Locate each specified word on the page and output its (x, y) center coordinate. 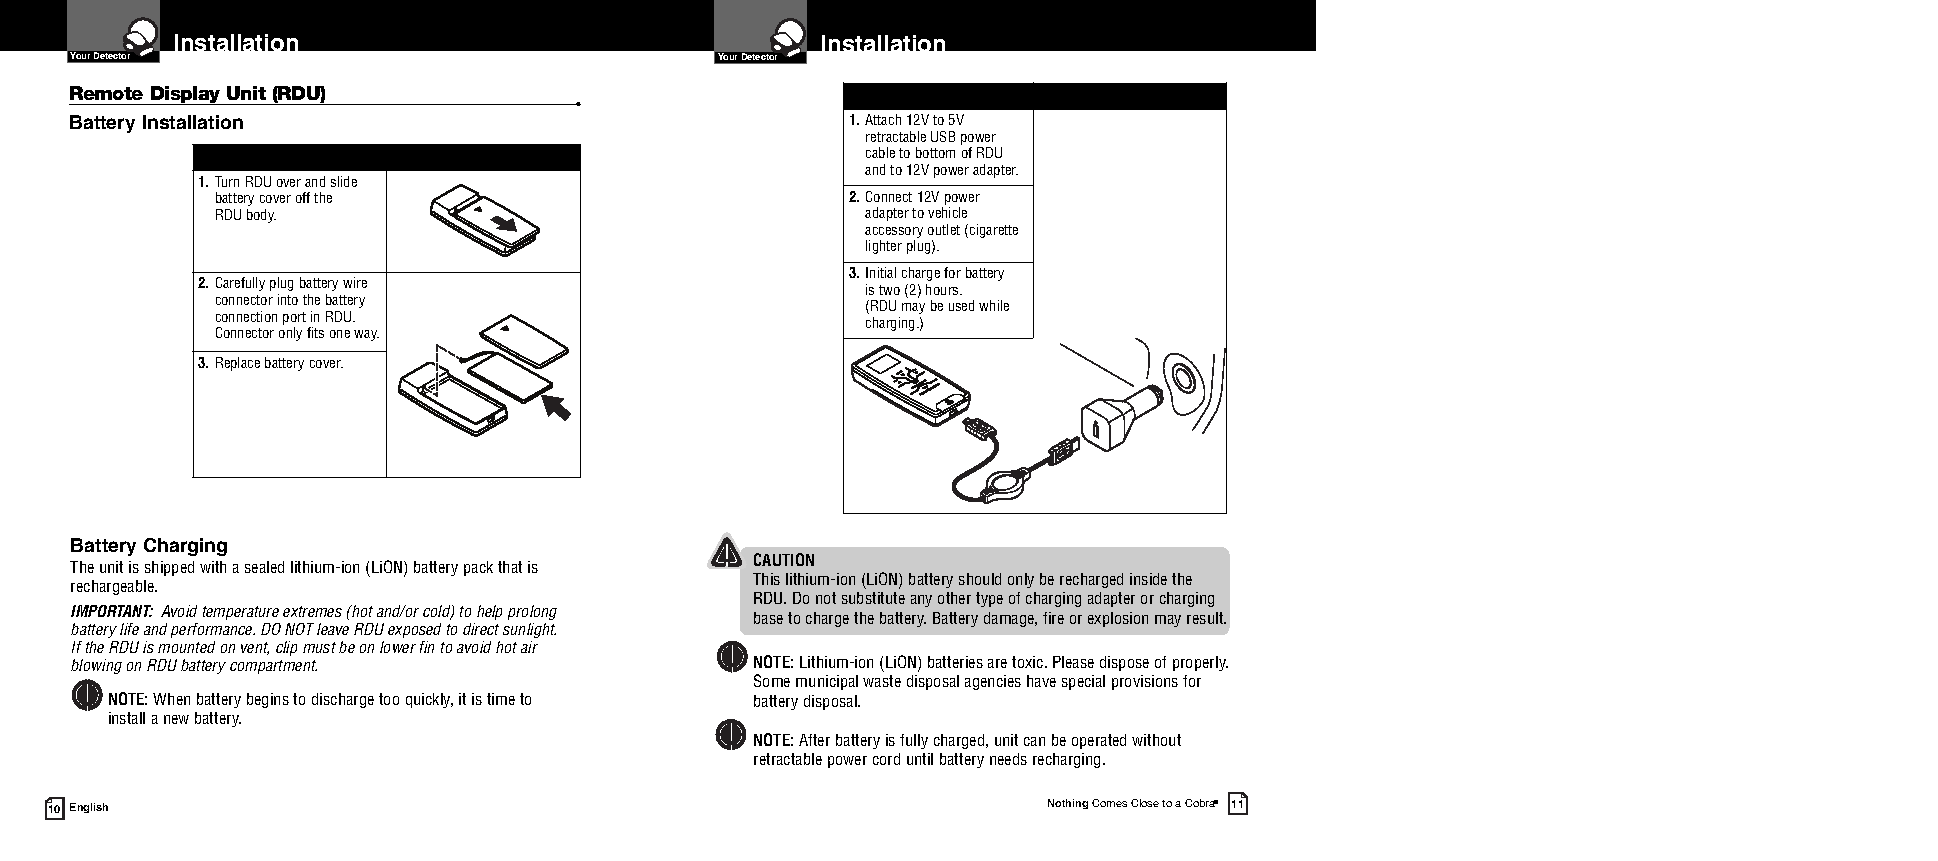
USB (943, 136)
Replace (238, 364)
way (366, 335)
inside (1148, 579)
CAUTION (784, 559)
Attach (883, 119)
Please (1073, 662)
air (529, 647)
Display (186, 95)
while (994, 305)
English (89, 808)
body (261, 216)
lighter (884, 247)
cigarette (994, 231)
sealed (264, 567)
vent (255, 648)
